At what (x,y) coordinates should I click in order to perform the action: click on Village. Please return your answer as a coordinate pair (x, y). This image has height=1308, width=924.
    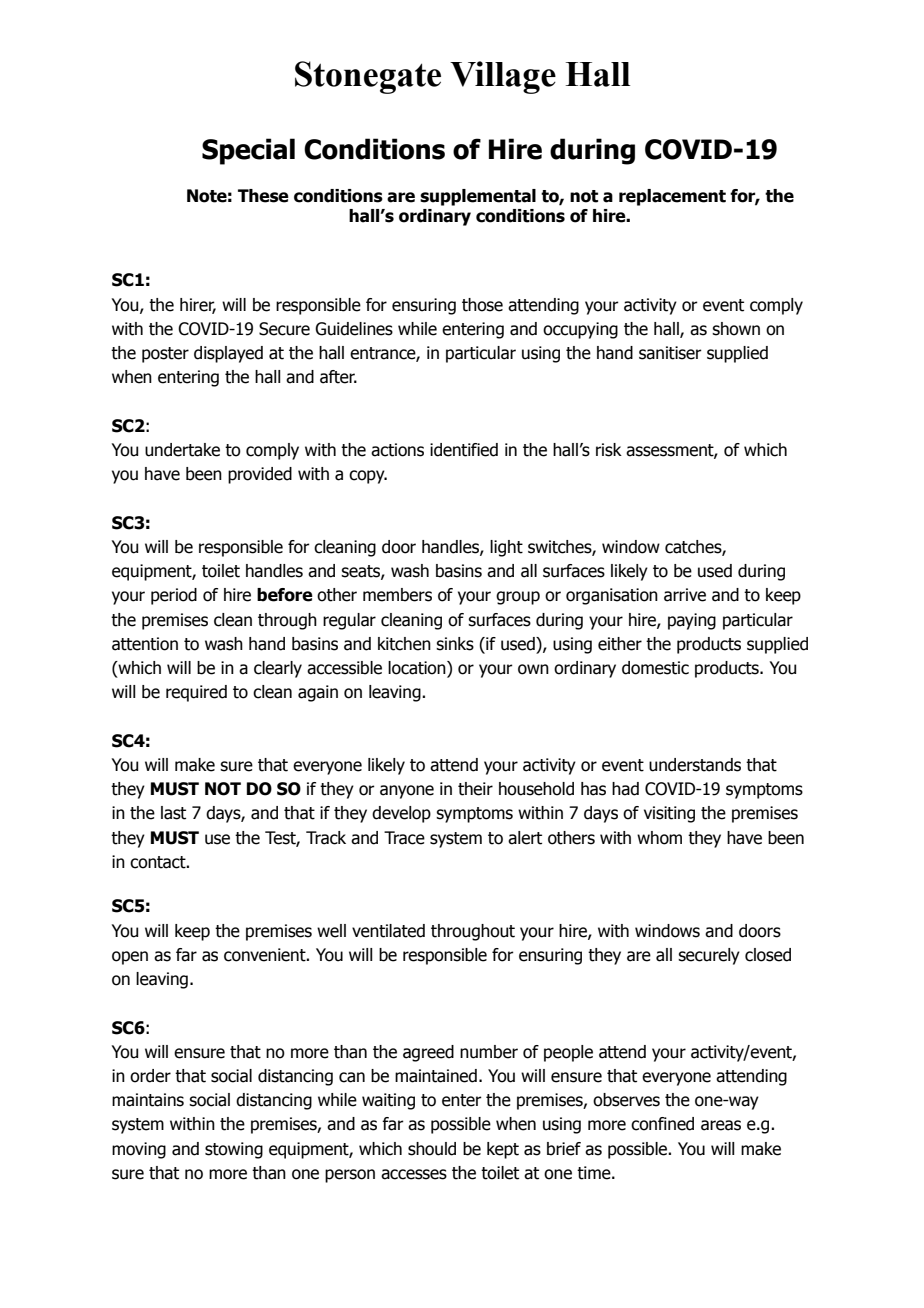
    Looking at the image, I should click on (503, 77).
